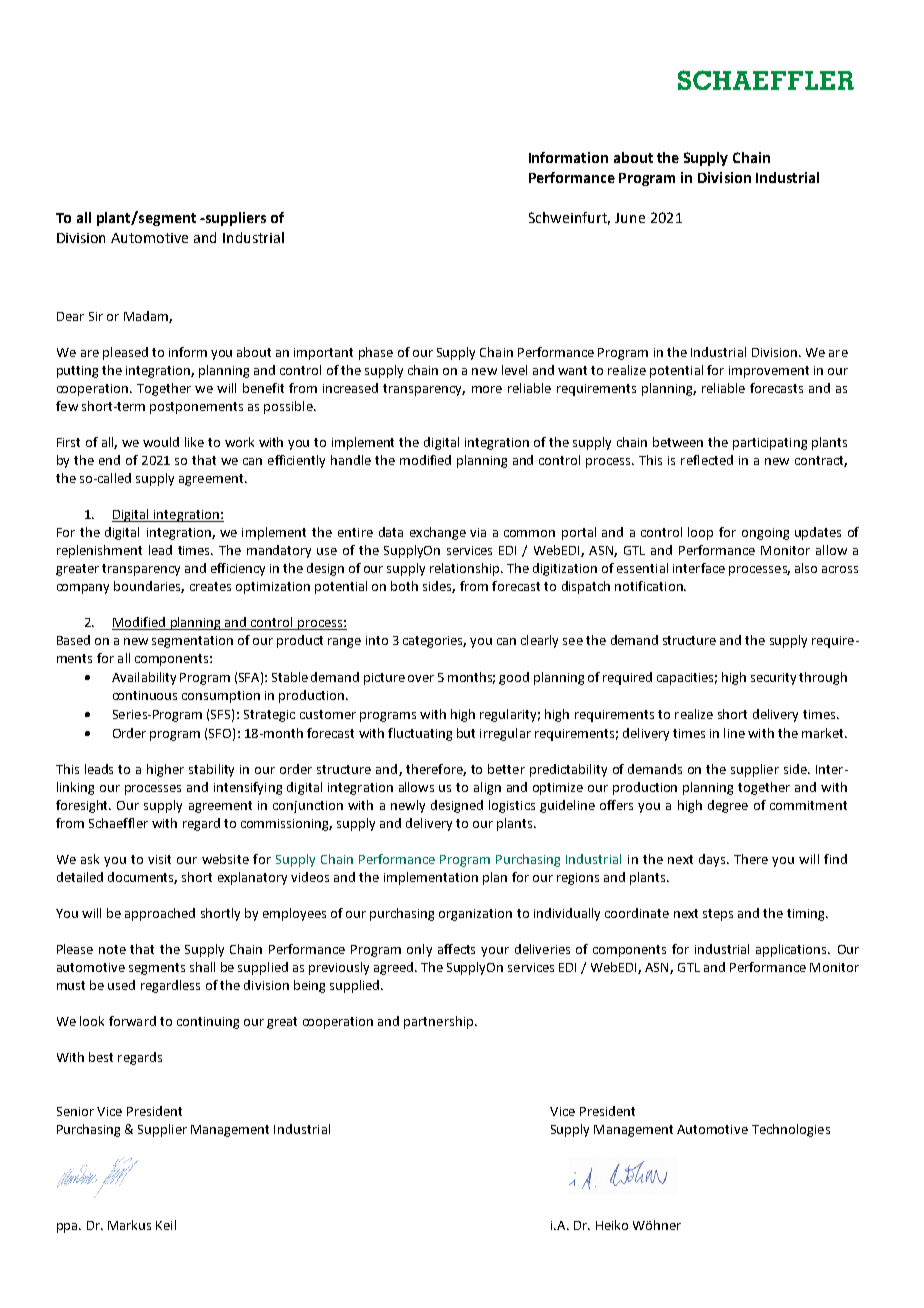 This screenshot has height=1308, width=924. I want to click on but, so click(466, 733).
